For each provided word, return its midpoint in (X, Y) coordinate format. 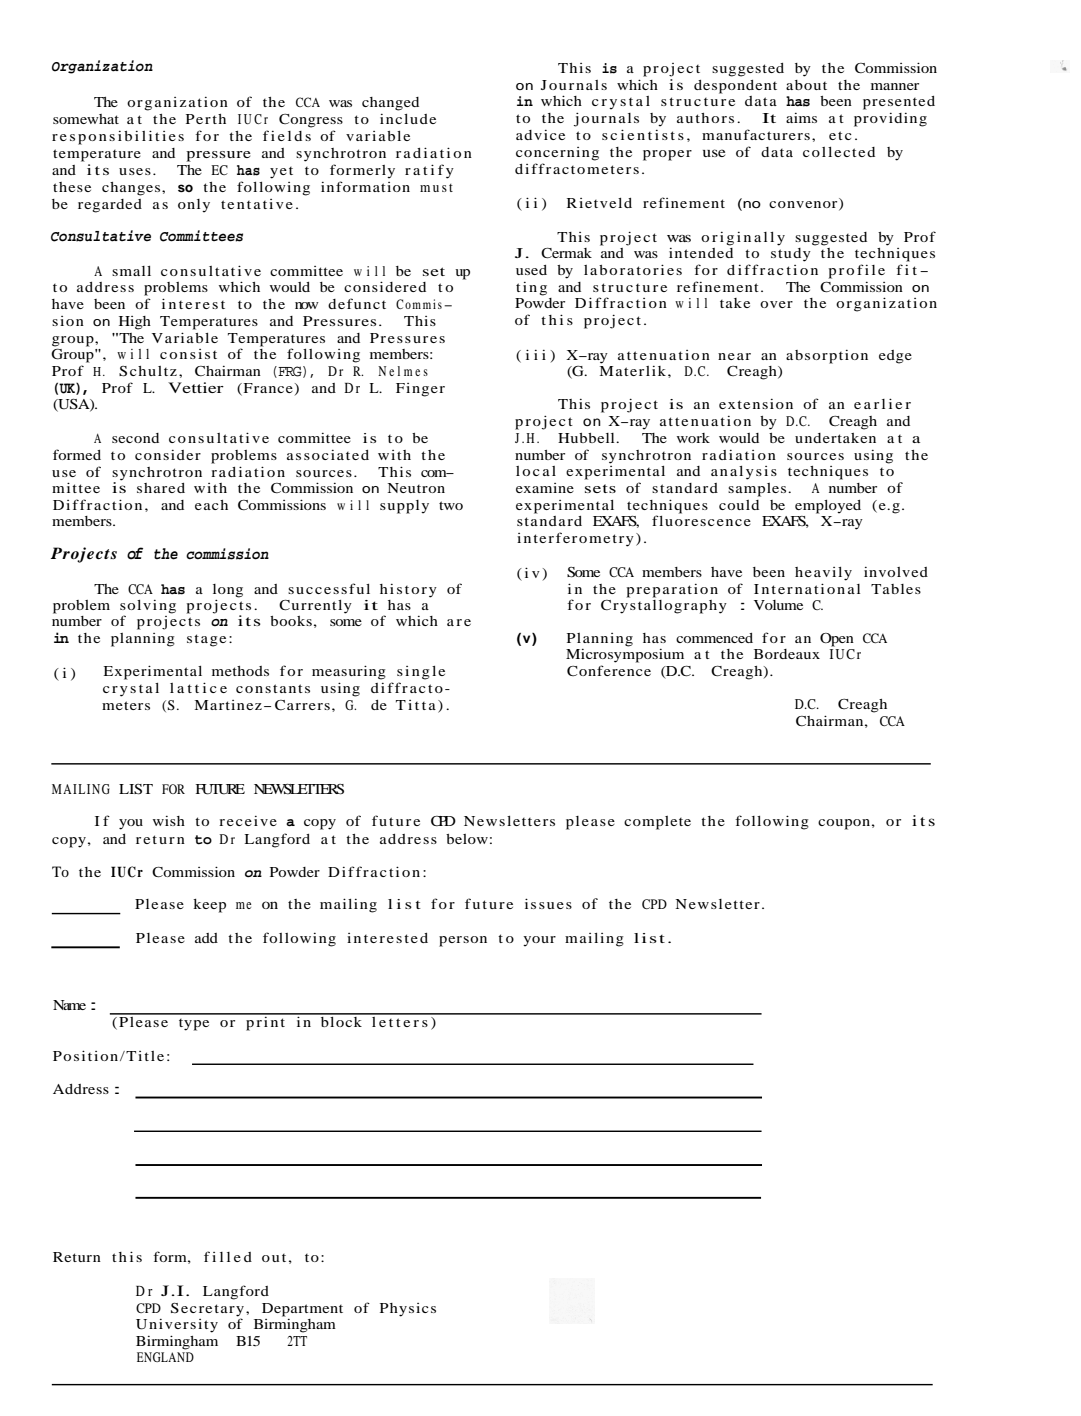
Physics (408, 1310)
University (177, 1326)
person (463, 941)
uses (135, 171)
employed (828, 507)
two (451, 505)
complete (657, 823)
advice (540, 135)
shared (161, 488)
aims (801, 118)
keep (209, 906)
